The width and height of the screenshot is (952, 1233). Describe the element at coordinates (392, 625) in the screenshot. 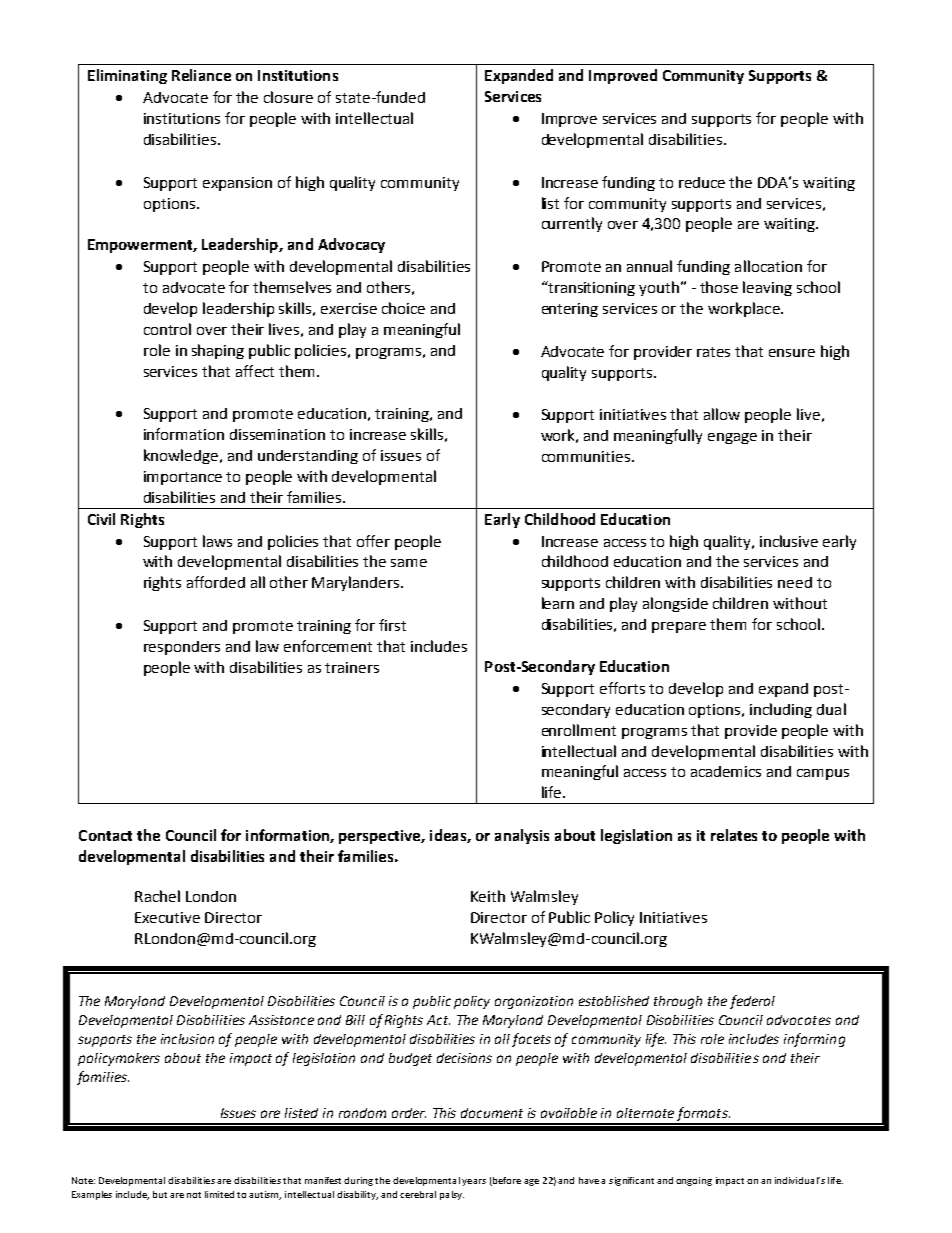

I see `first` at that location.
